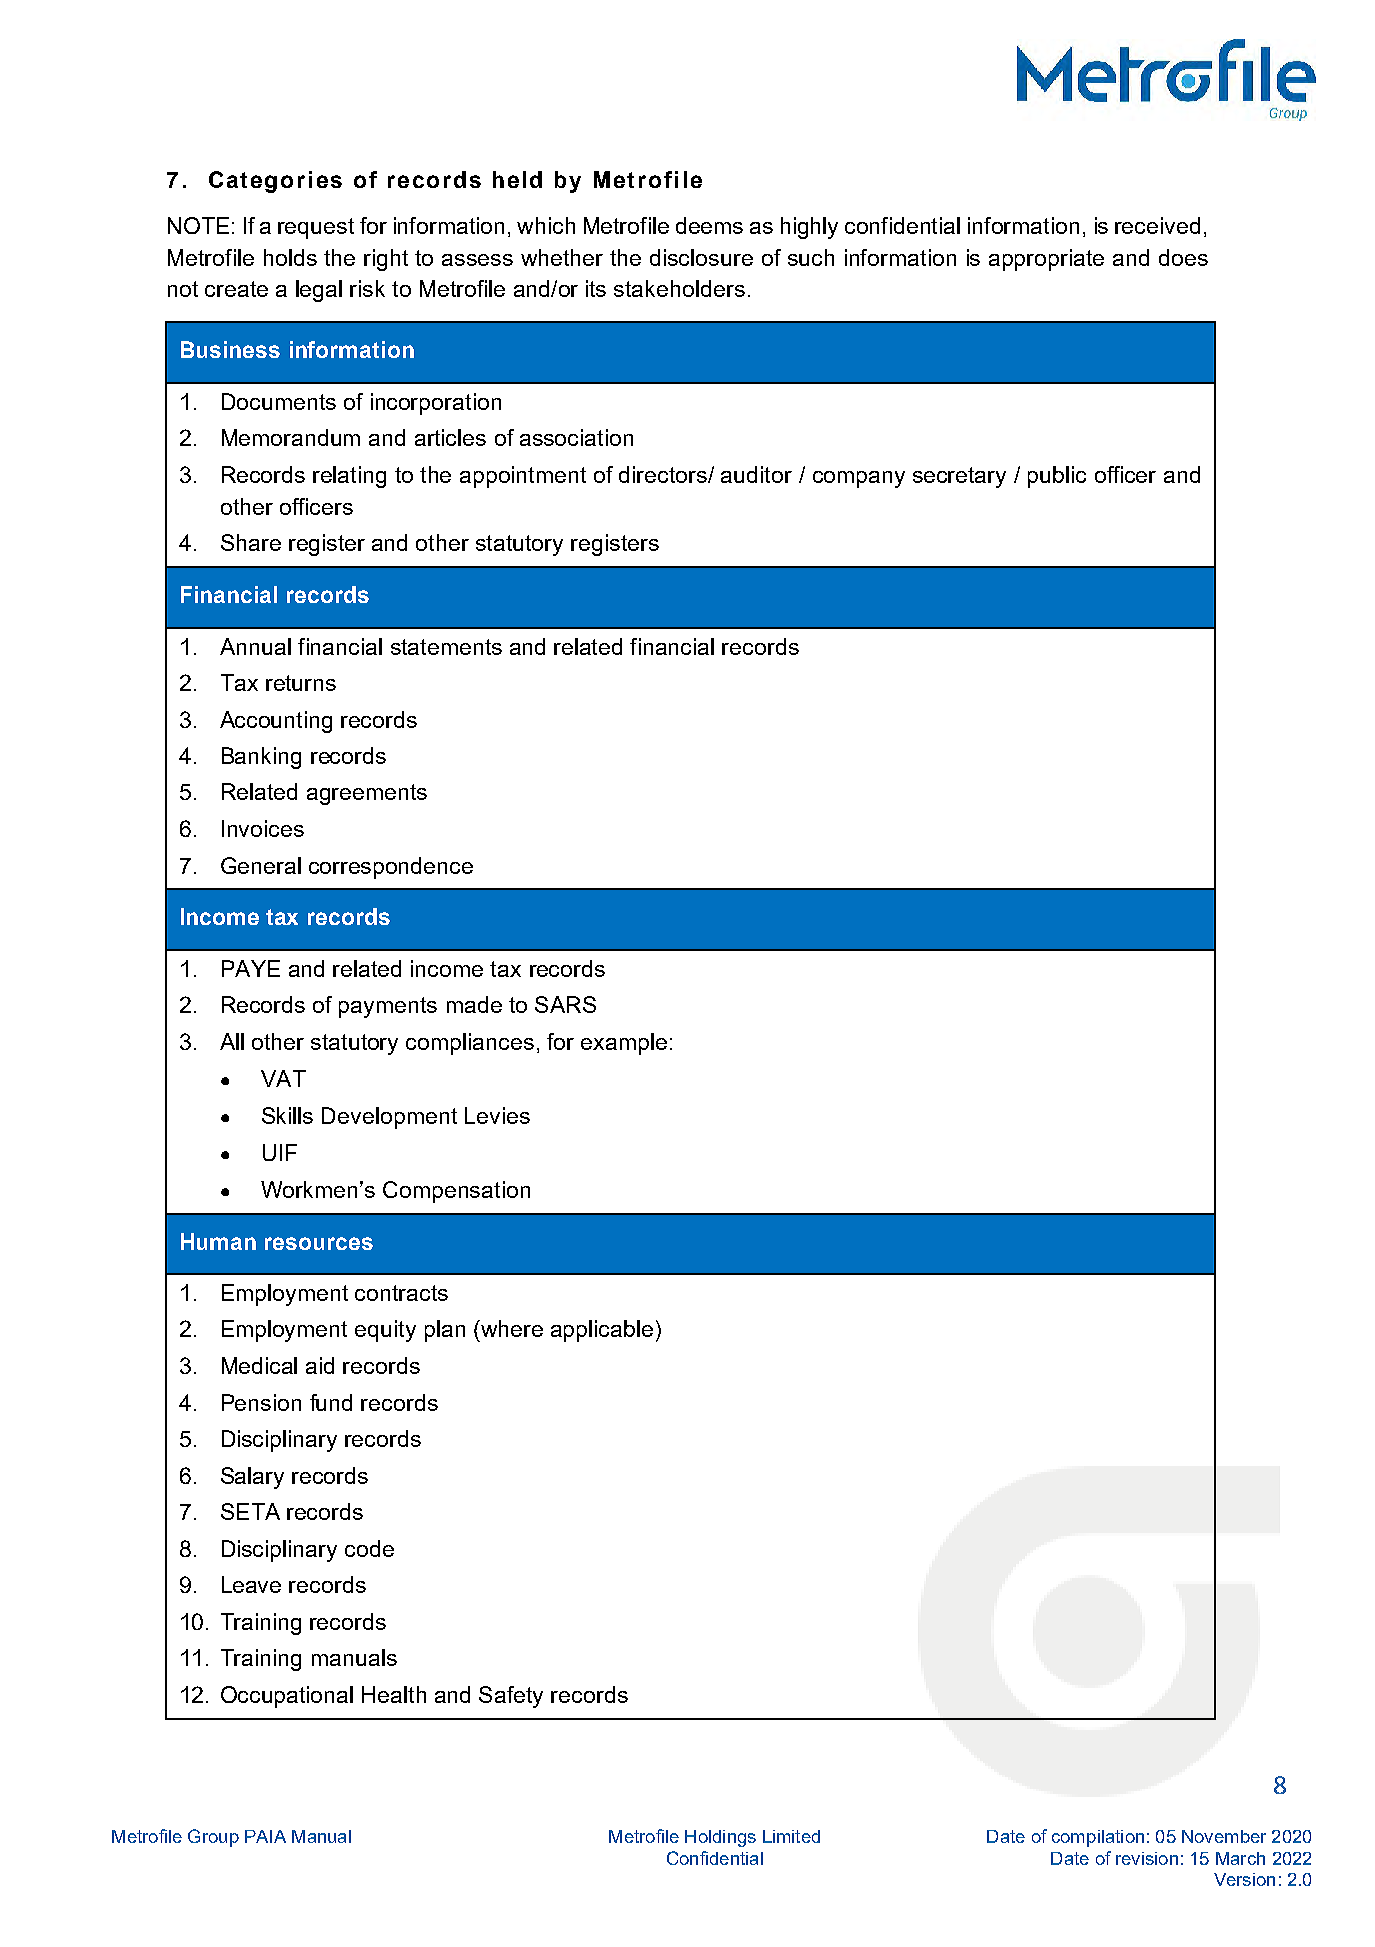 The image size is (1375, 1947). What do you see at coordinates (388, 1007) in the screenshot?
I see `payments` at bounding box center [388, 1007].
